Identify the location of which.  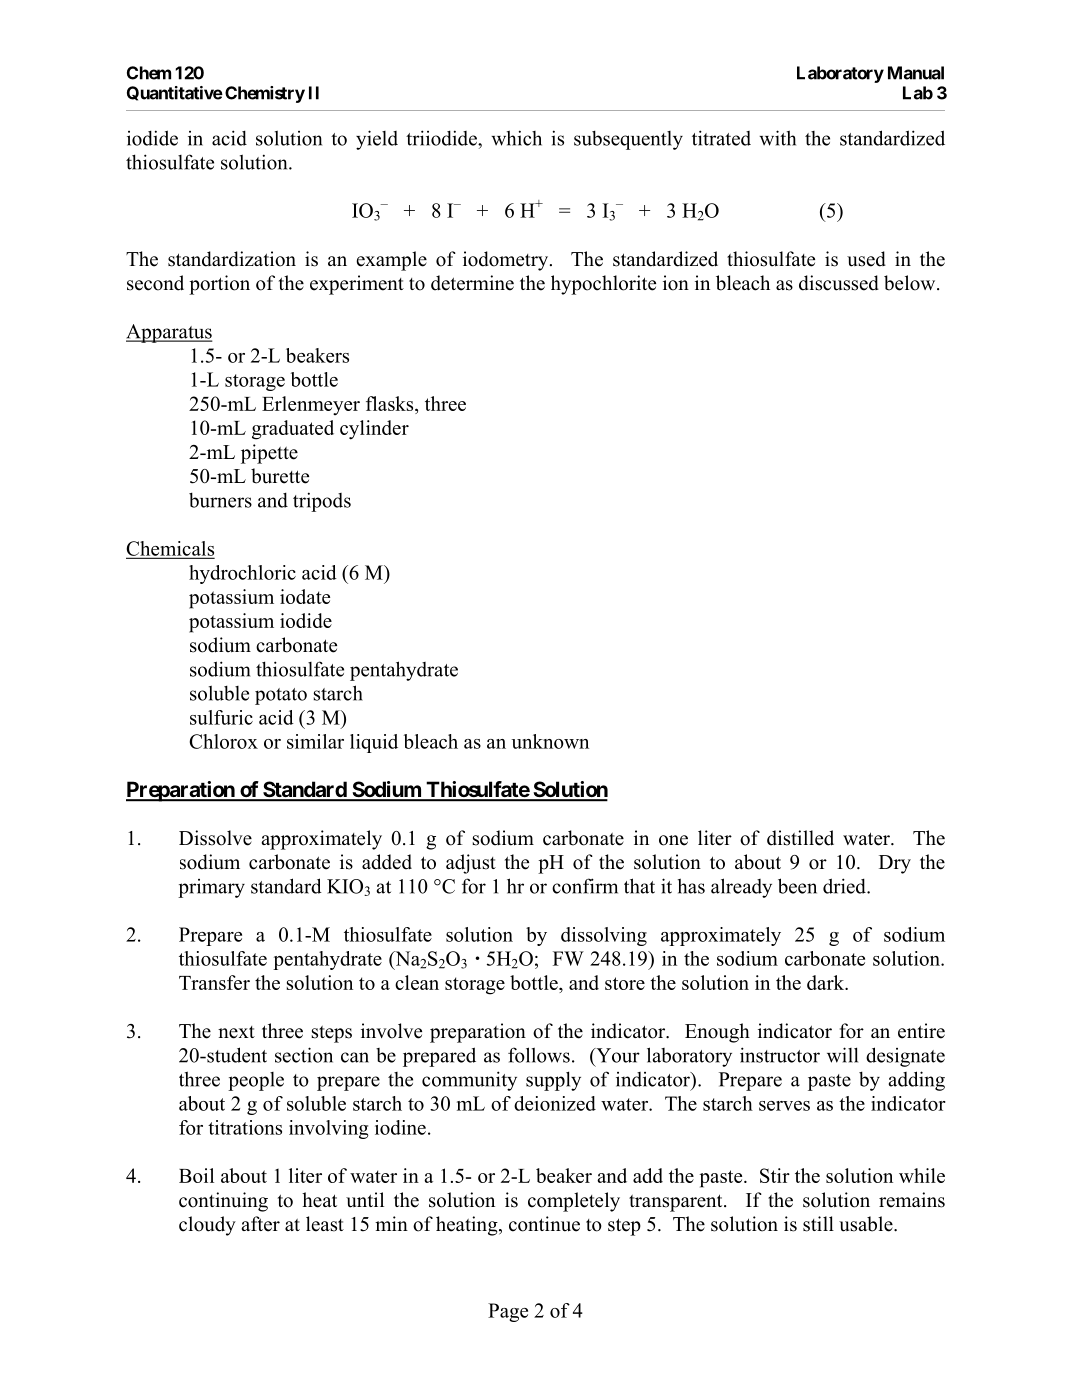
(516, 138).
